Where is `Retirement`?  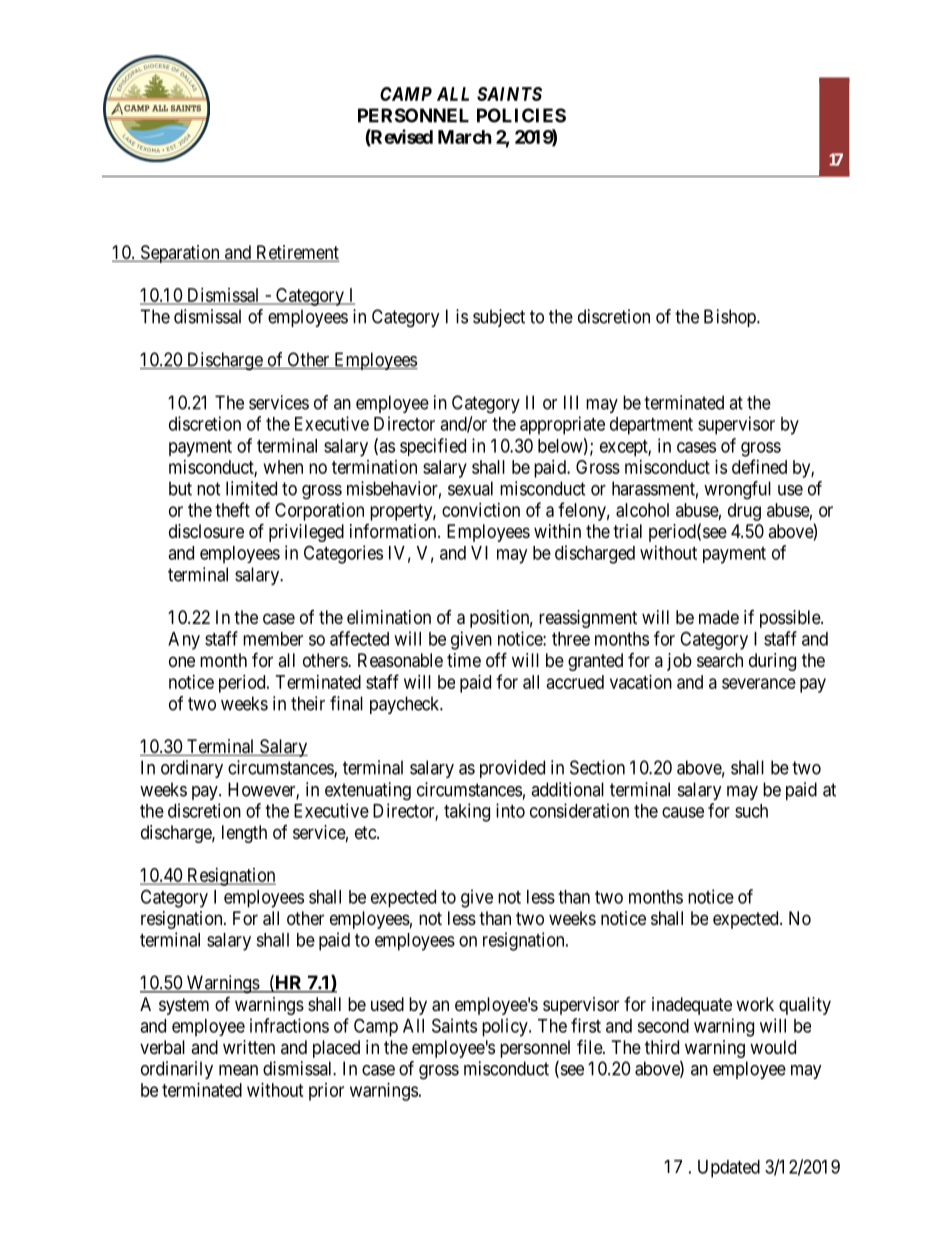 Retirement is located at coordinates (296, 253).
